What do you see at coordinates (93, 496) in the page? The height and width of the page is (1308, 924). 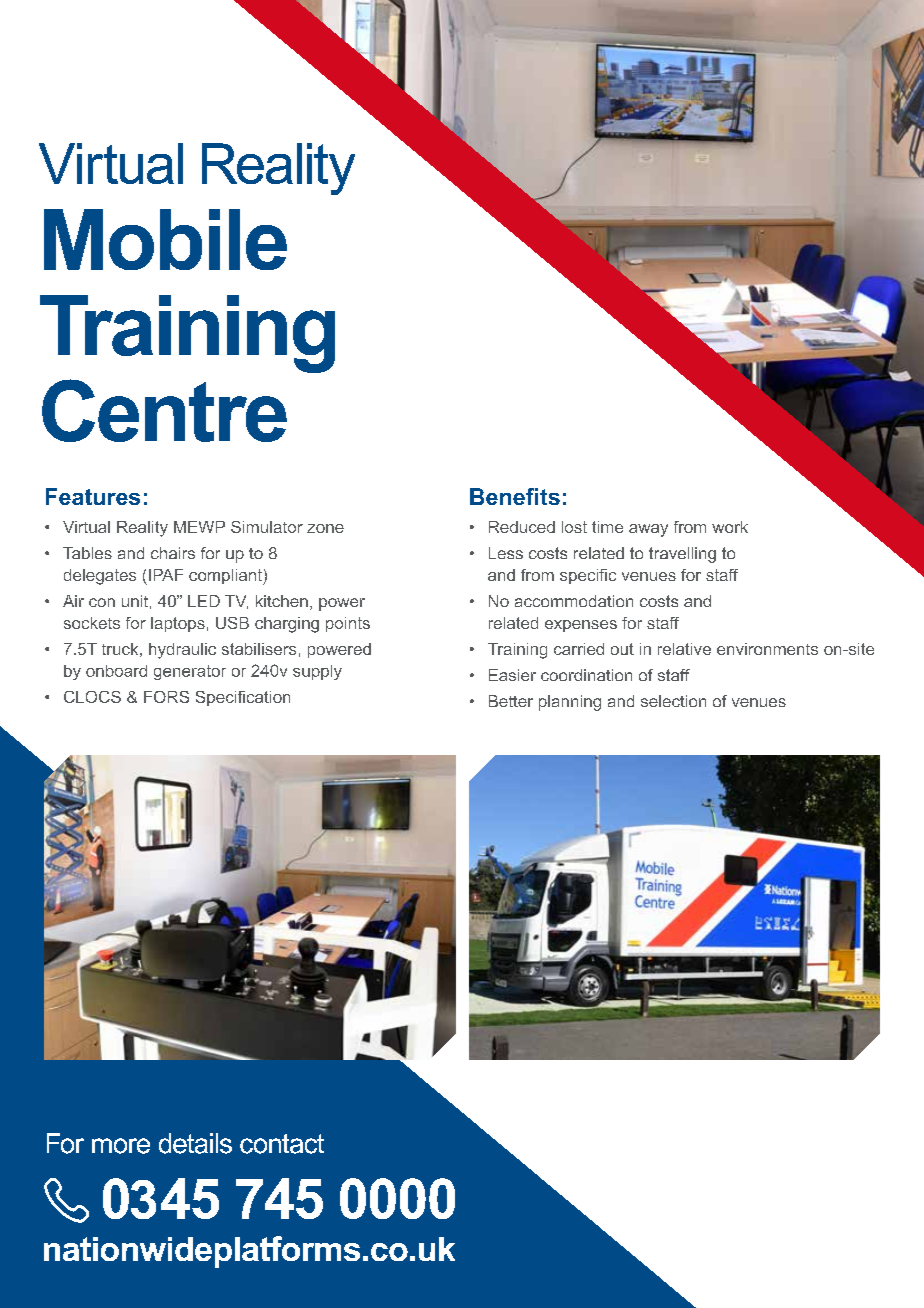 I see `Features` at bounding box center [93, 496].
